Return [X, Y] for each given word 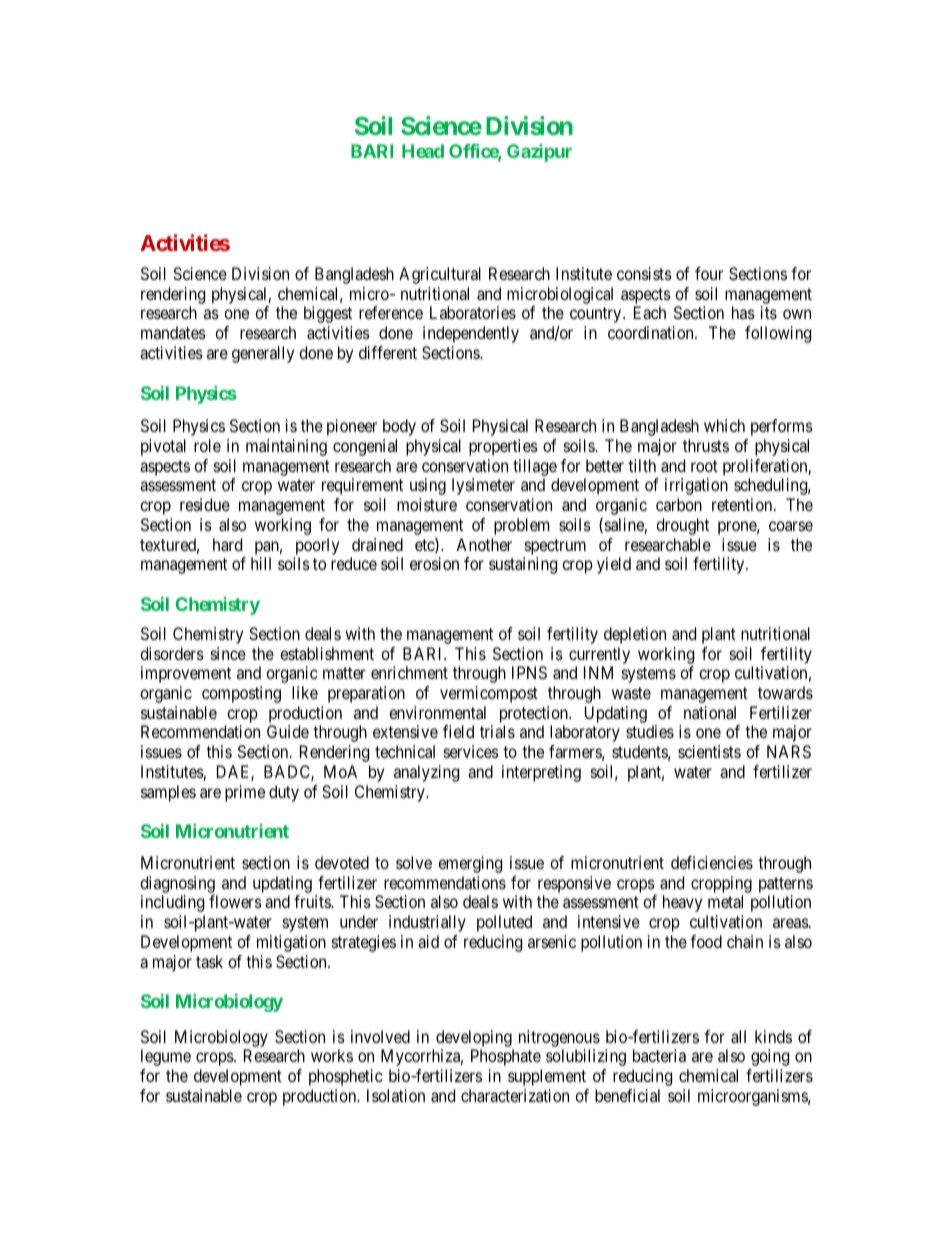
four [709, 273]
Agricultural [440, 275]
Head [423, 151]
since [228, 653]
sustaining [523, 565]
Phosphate [506, 1057]
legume [166, 1057]
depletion [635, 635]
